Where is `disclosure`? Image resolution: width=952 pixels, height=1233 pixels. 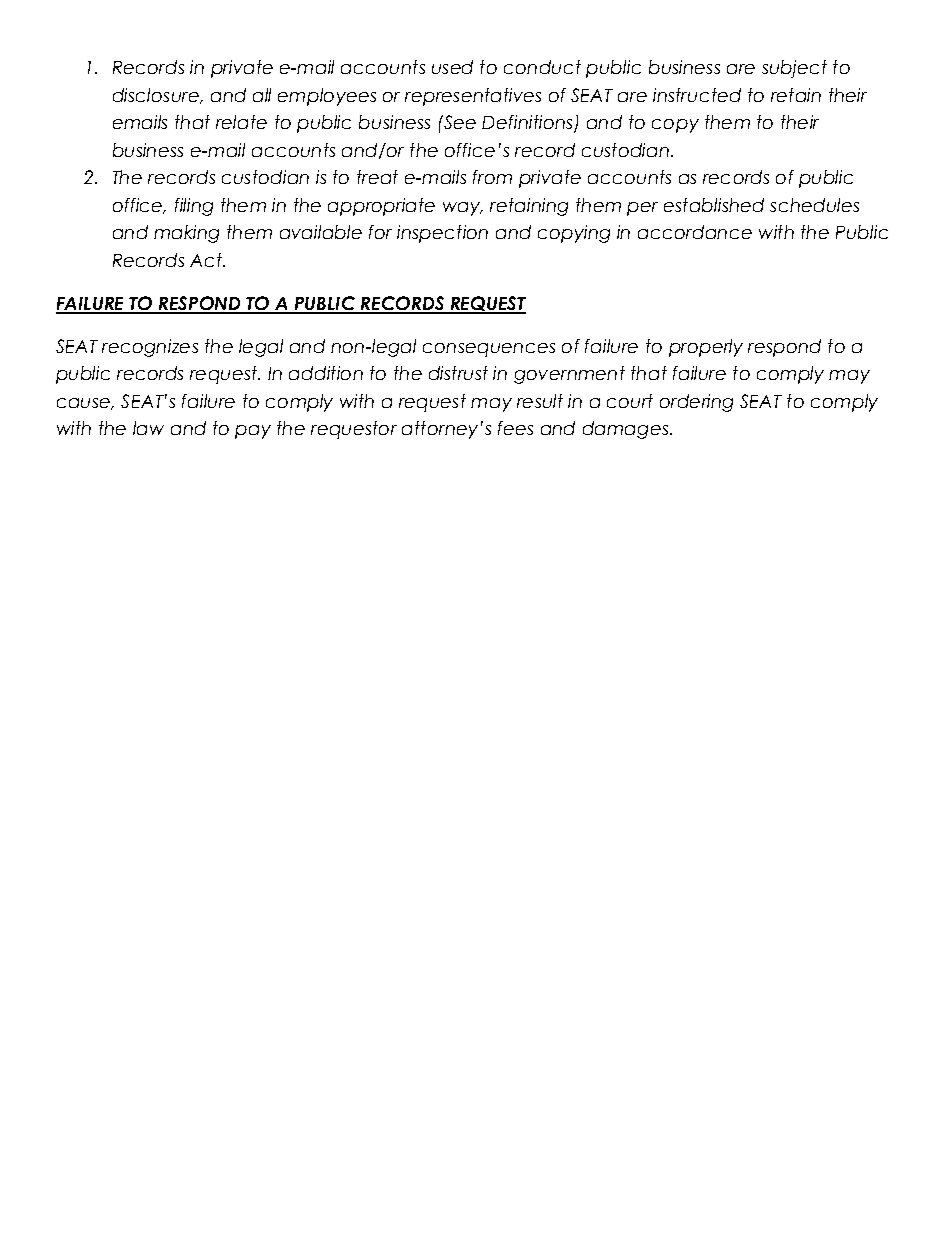 disclosure is located at coordinates (157, 96).
